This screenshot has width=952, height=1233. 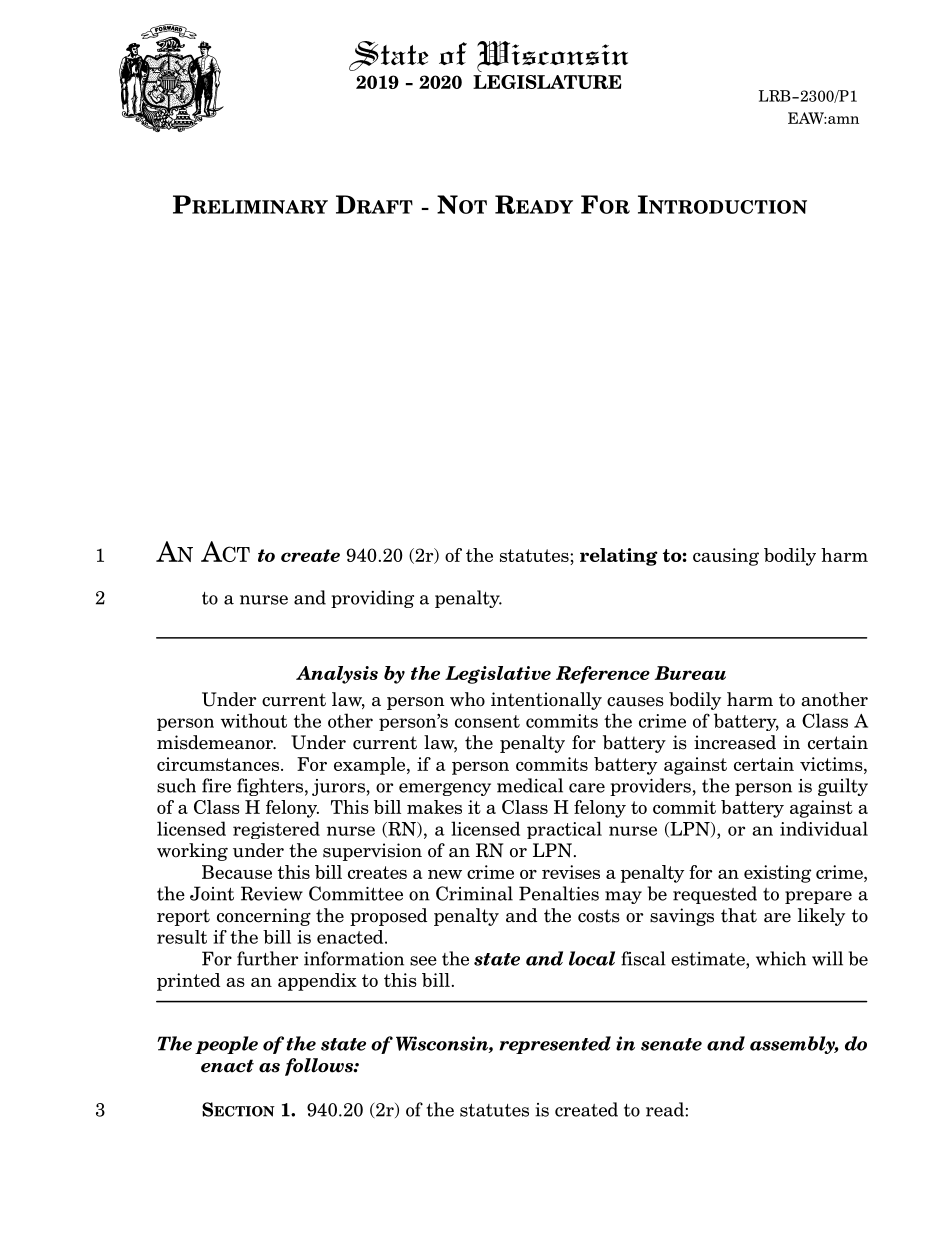 I want to click on Legislative, so click(x=498, y=675).
